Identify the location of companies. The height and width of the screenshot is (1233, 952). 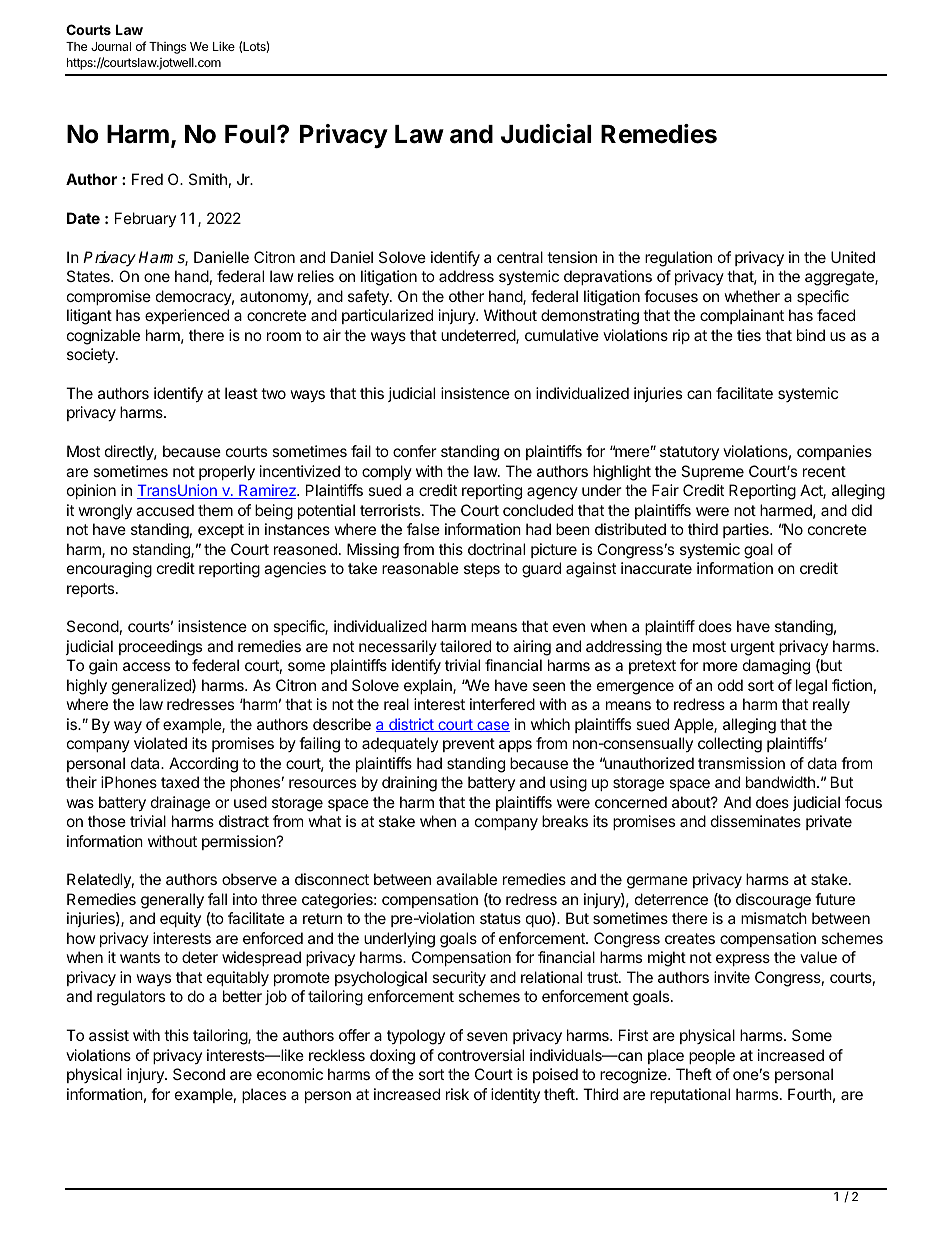
(834, 452).
